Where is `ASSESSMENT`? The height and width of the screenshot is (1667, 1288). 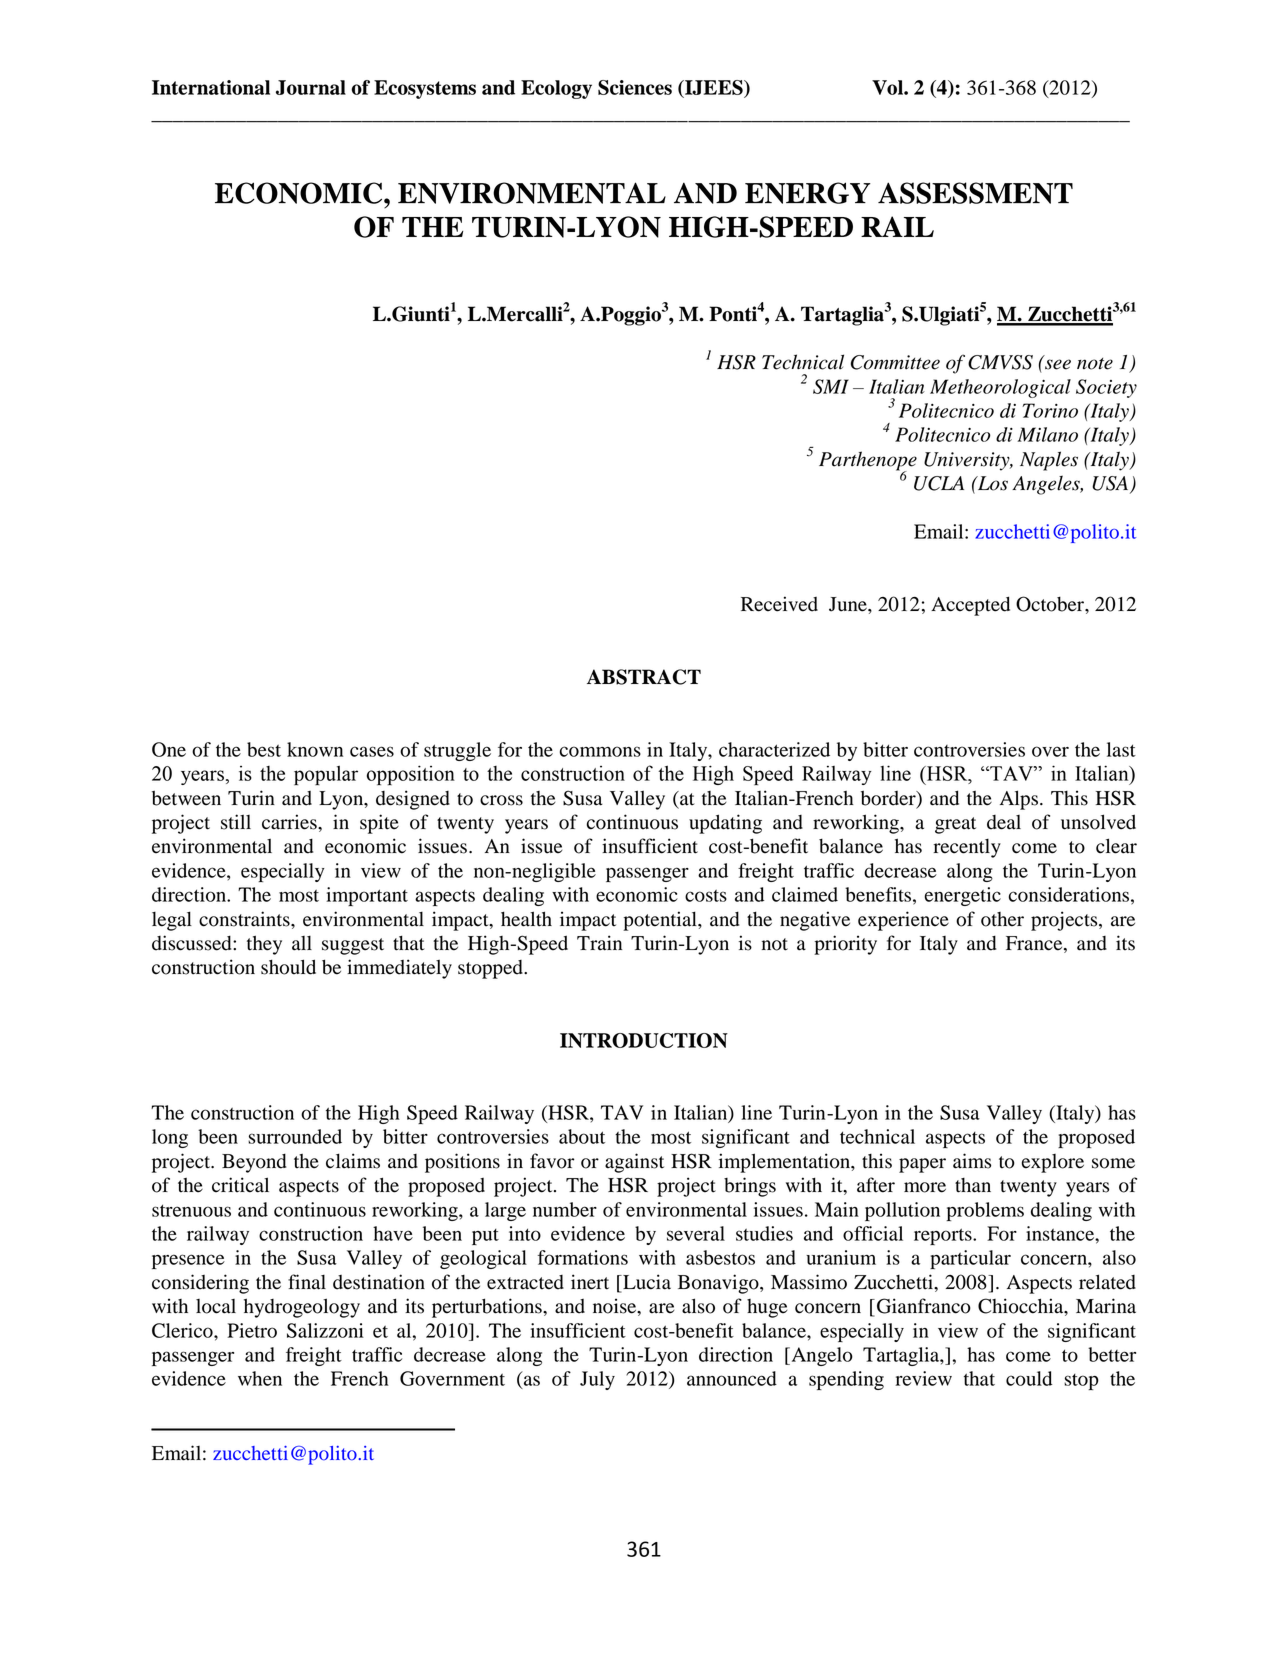 ASSESSMENT is located at coordinates (975, 193).
